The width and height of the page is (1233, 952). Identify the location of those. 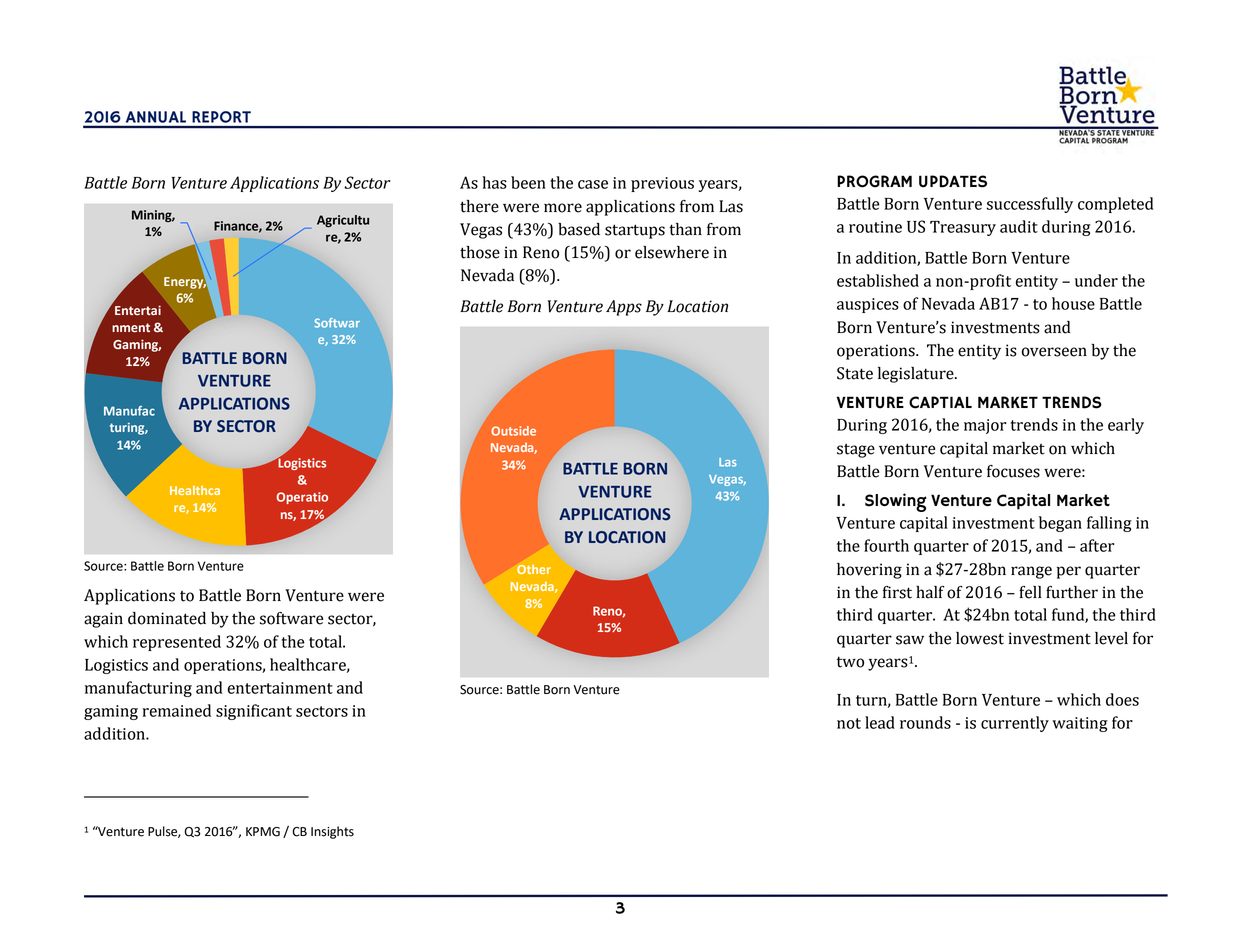
(480, 252).
